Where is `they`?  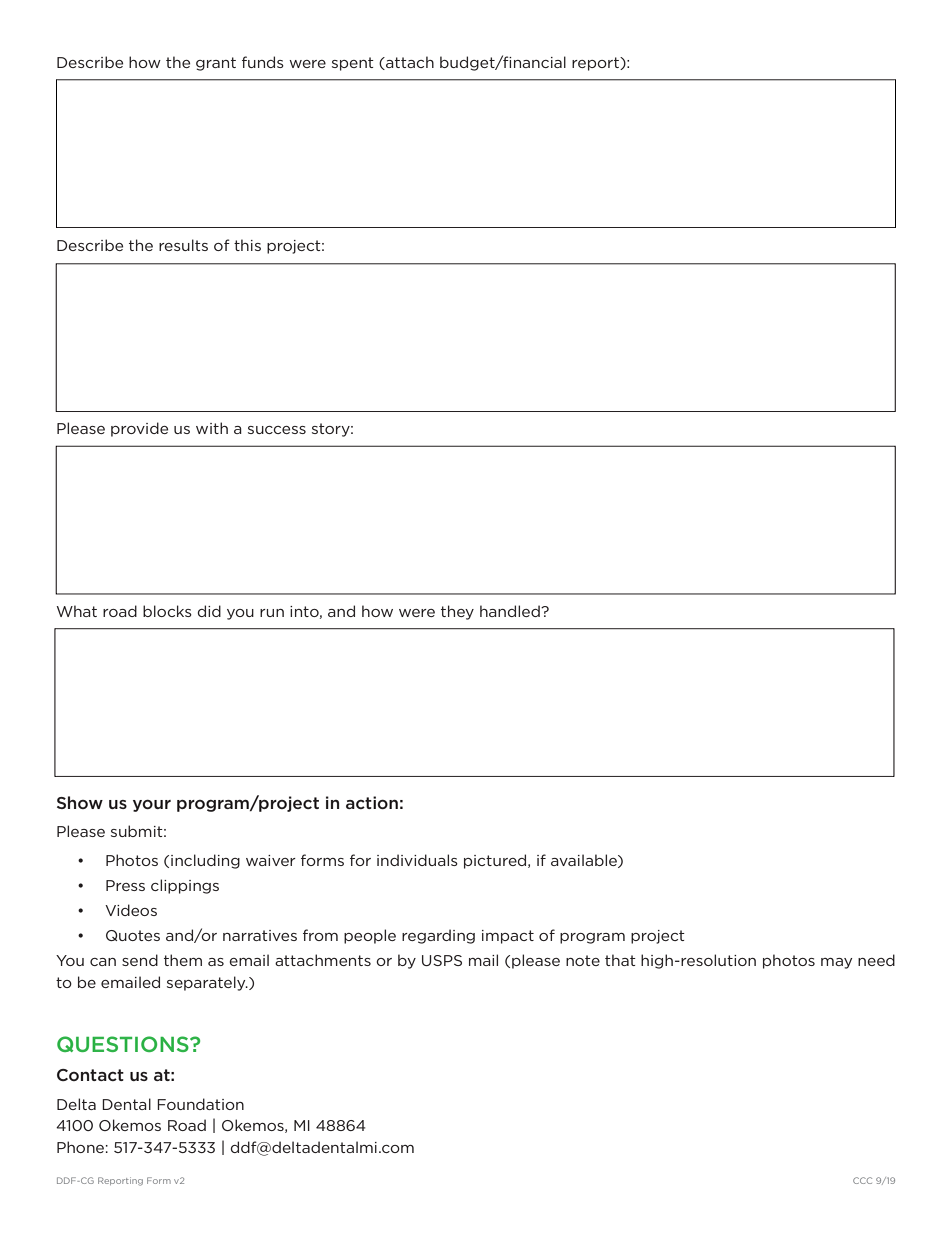 they is located at coordinates (457, 612).
